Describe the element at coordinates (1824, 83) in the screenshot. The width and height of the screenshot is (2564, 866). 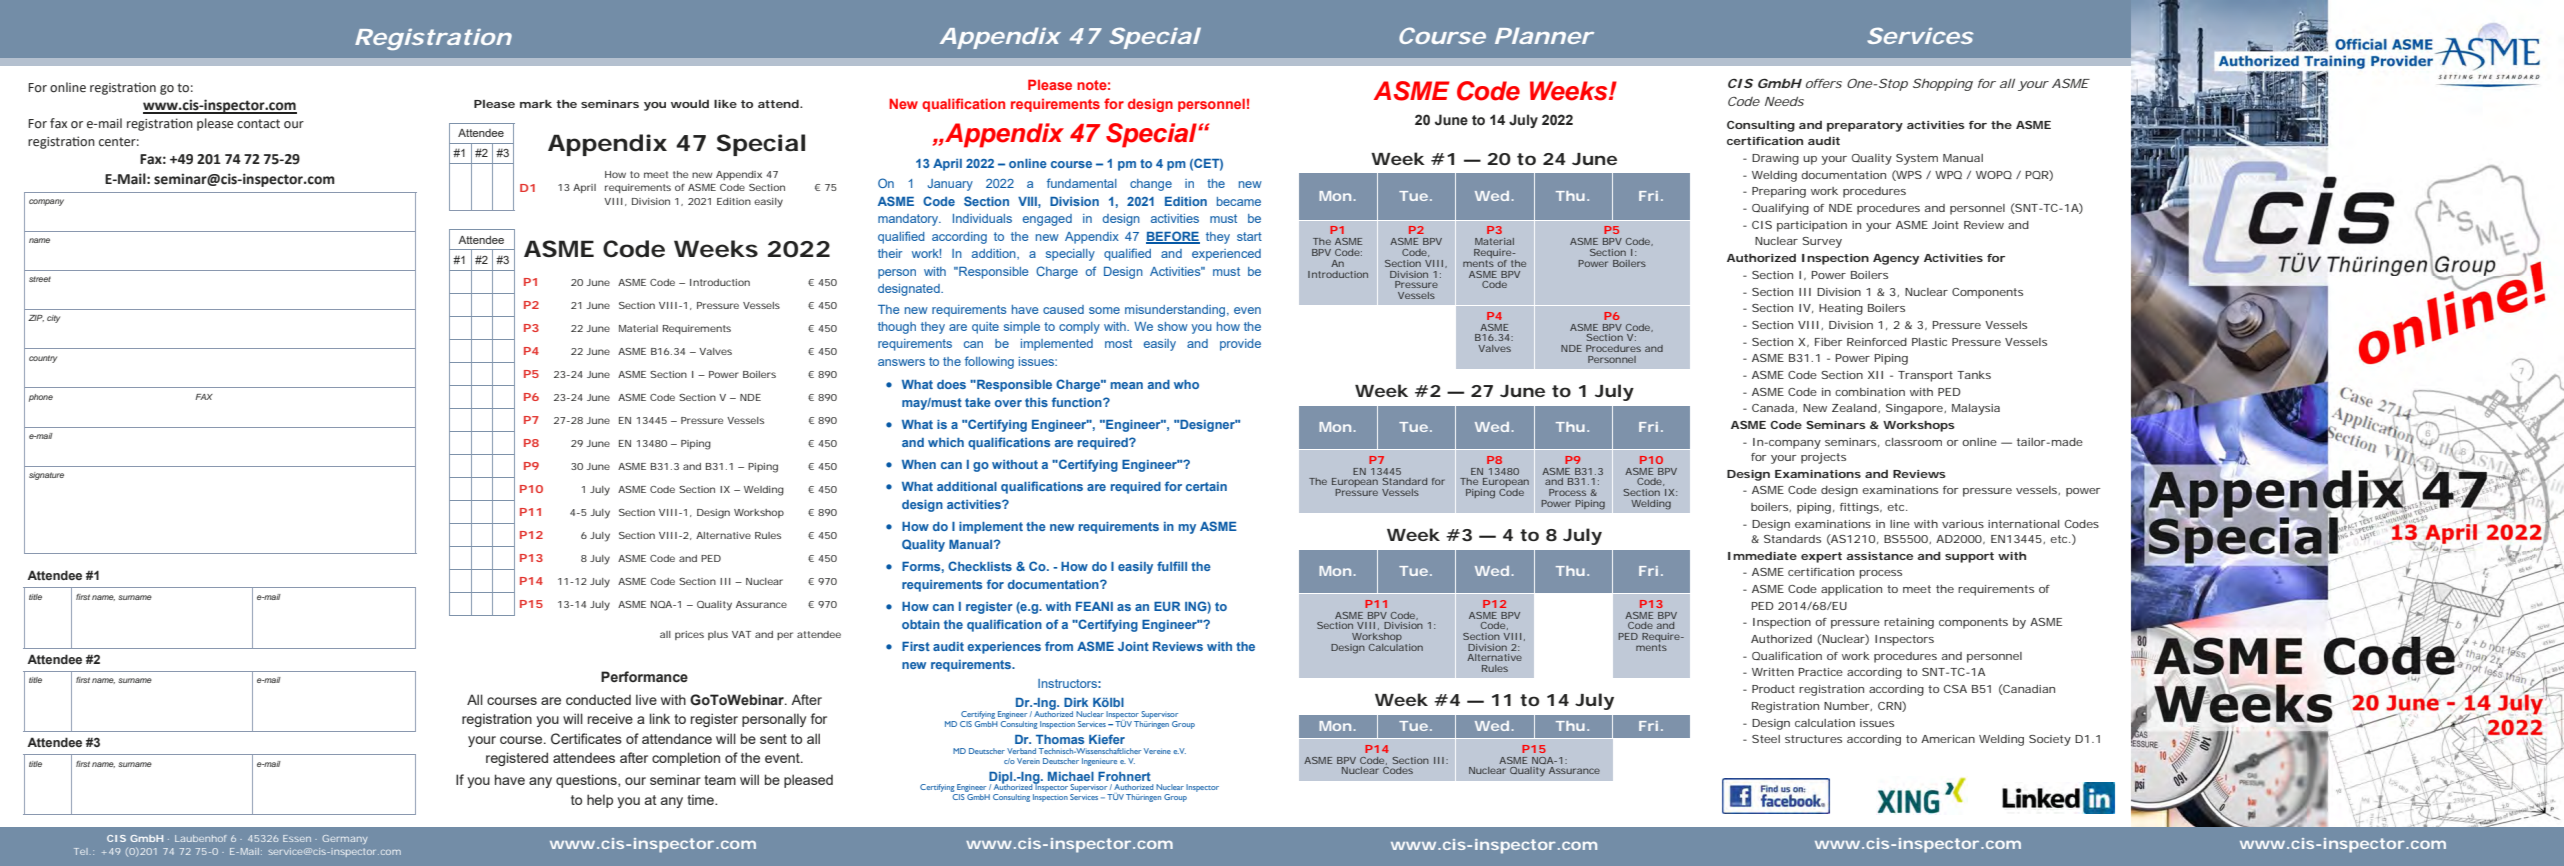
I see `offers` at that location.
